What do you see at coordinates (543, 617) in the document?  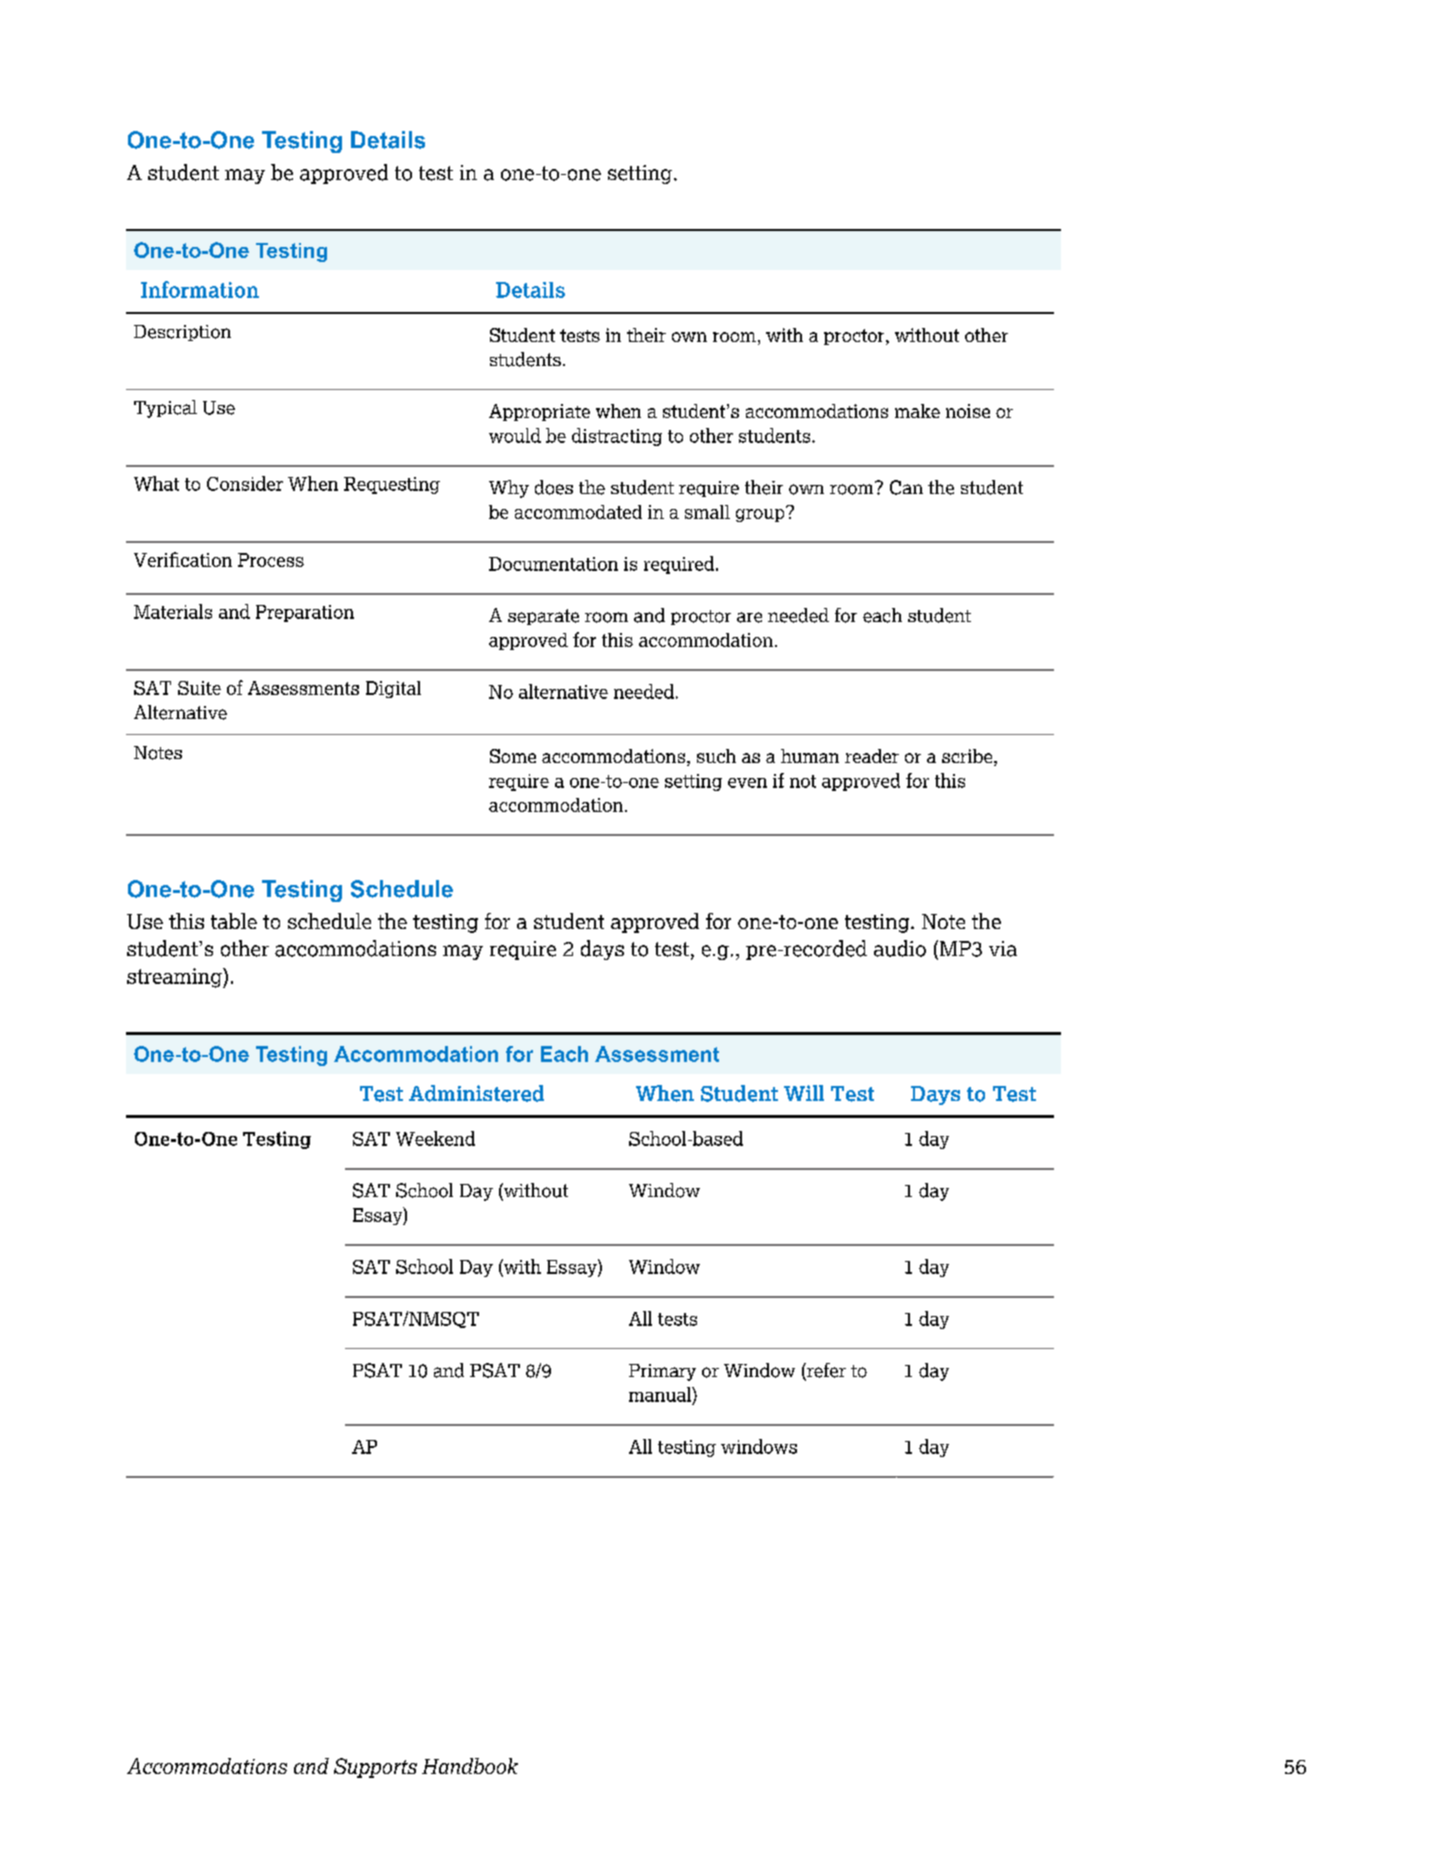 I see `separate` at bounding box center [543, 617].
